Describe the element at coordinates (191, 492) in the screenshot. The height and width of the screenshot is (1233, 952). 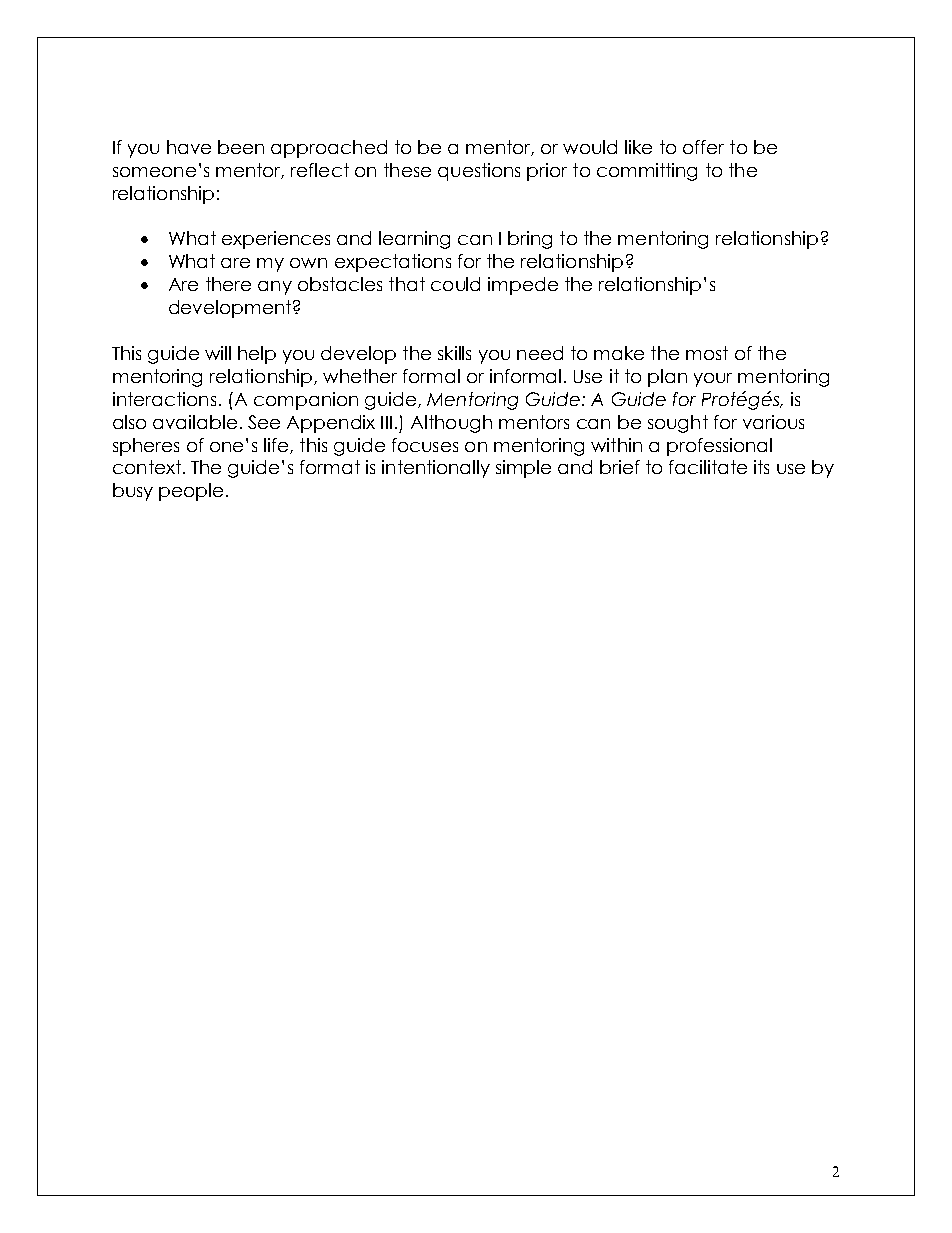
I see `people` at that location.
